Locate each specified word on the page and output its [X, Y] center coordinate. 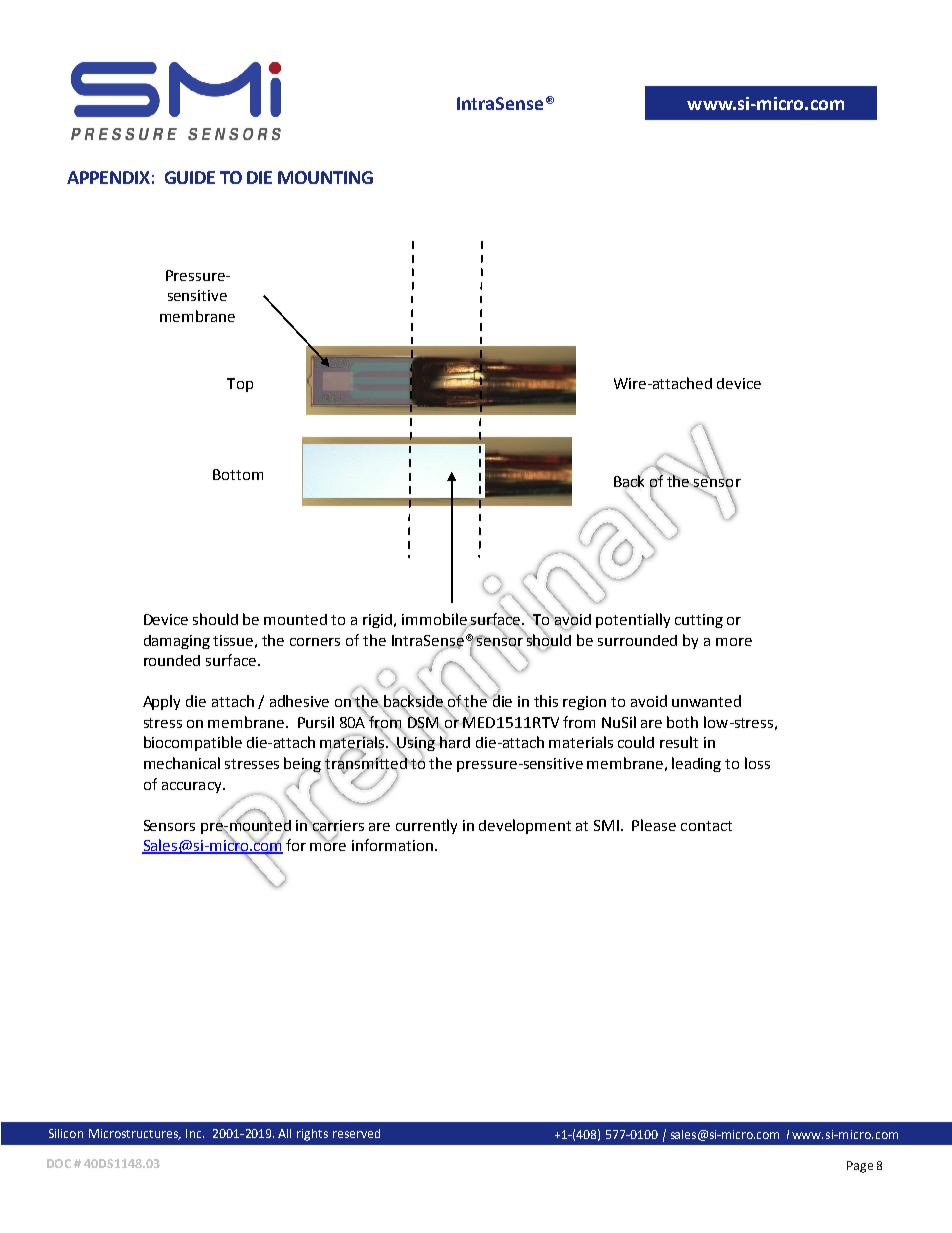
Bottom [238, 474]
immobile [435, 620]
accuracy [193, 787]
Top [240, 385]
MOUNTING [325, 177]
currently [426, 826]
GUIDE [190, 177]
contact [706, 826]
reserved [356, 1133]
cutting [699, 621]
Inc [195, 1133]
